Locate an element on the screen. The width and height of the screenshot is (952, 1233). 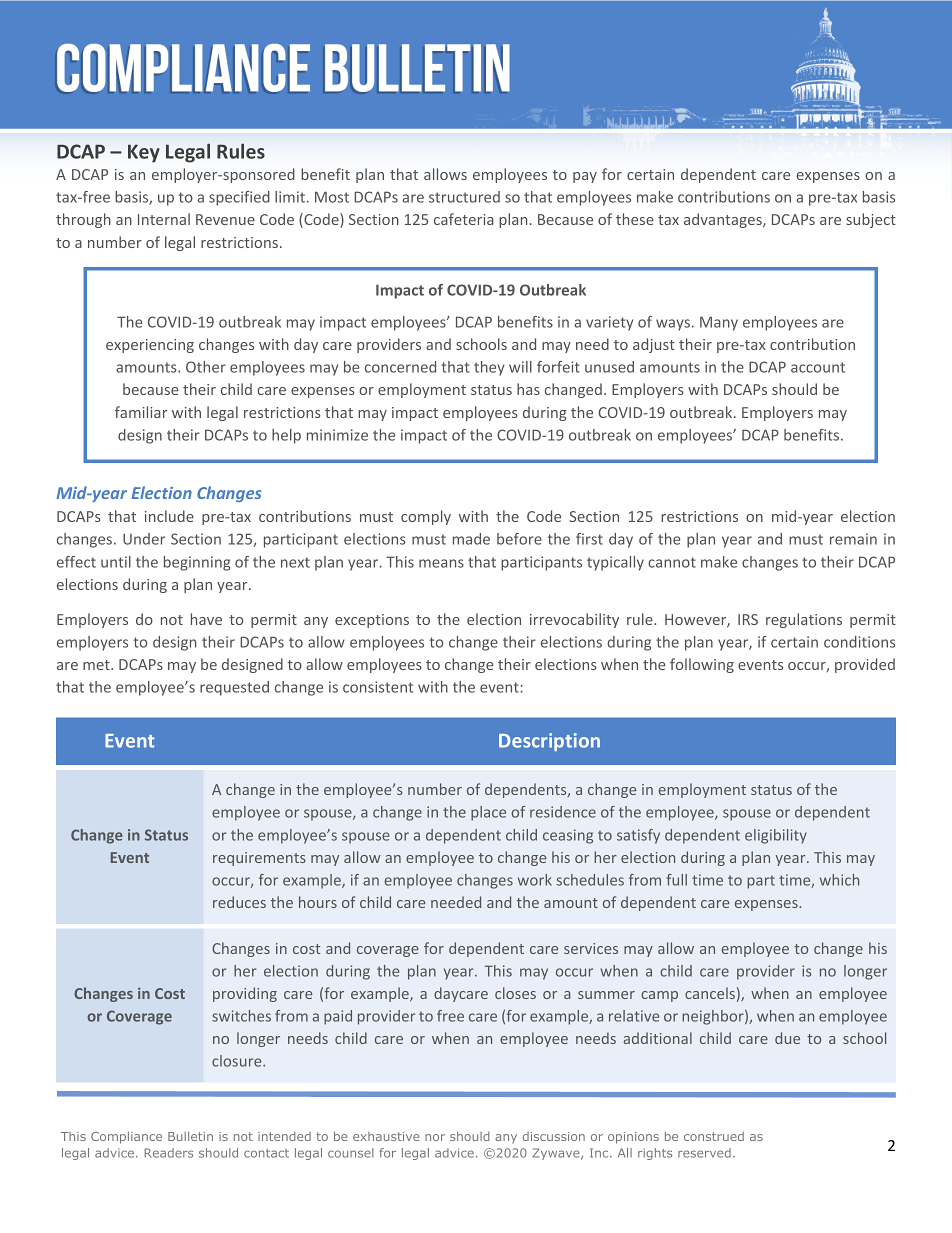
Bulletin is located at coordinates (190, 1136).
